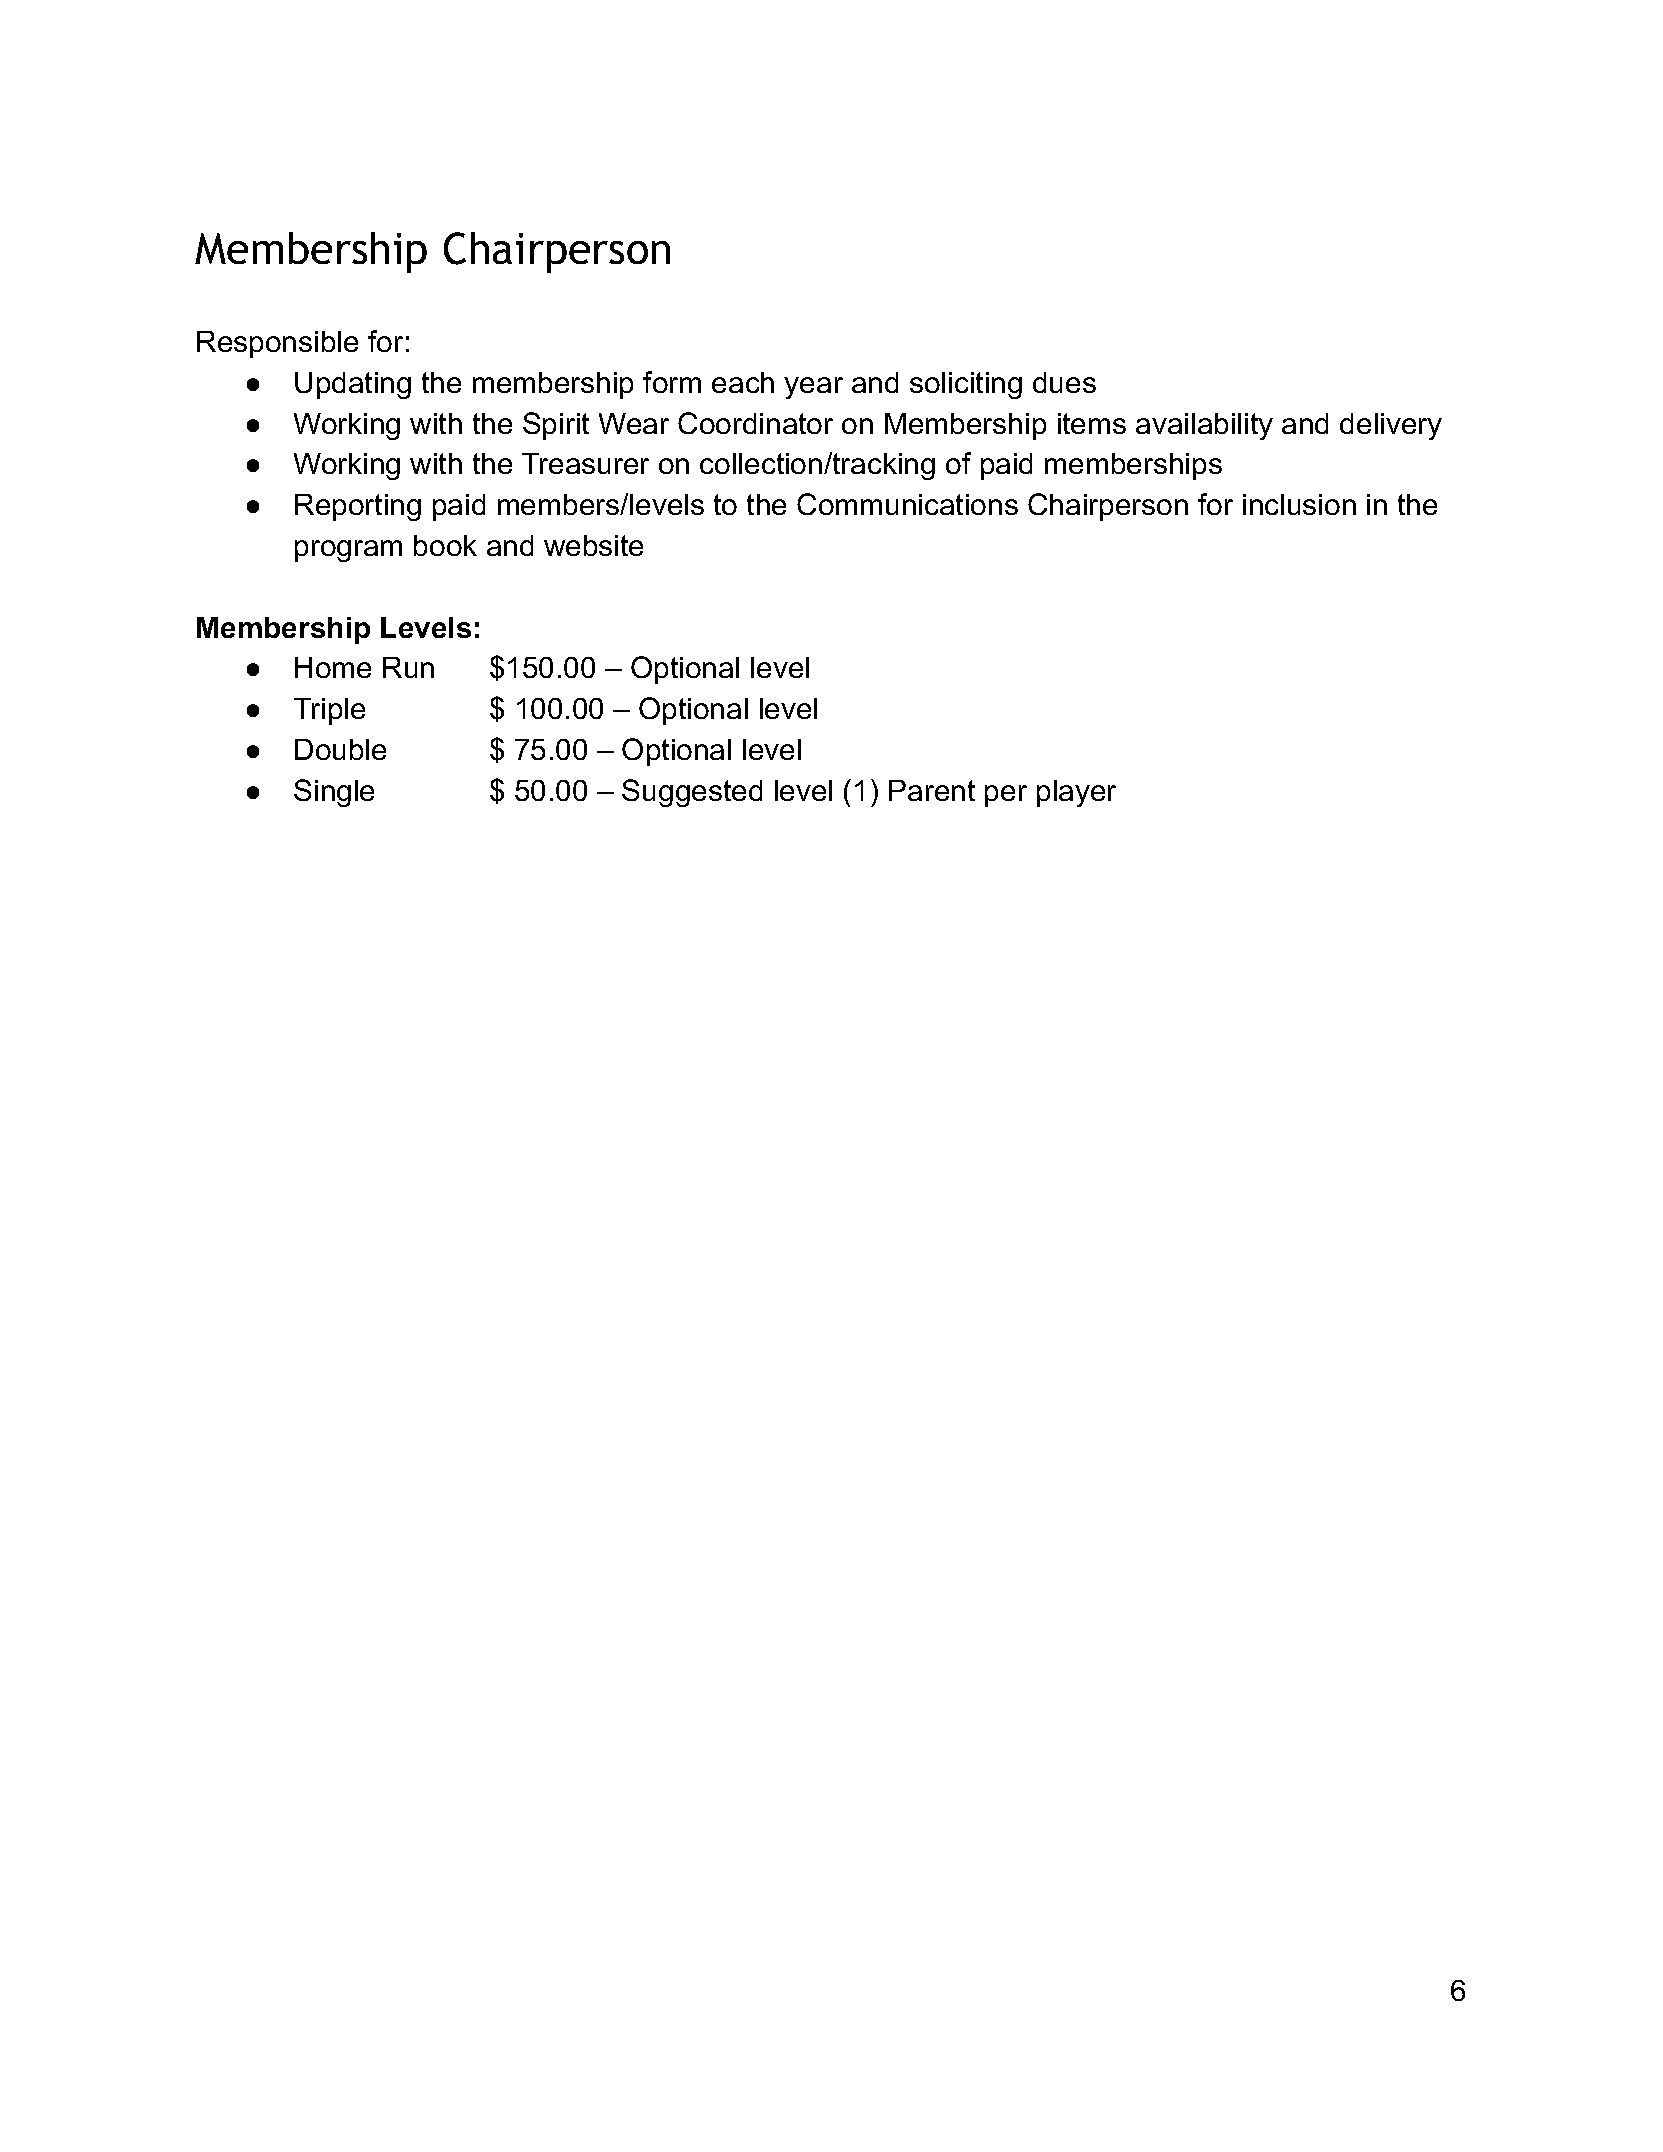 The width and height of the image is (1663, 2152). What do you see at coordinates (408, 667) in the image?
I see `Run` at bounding box center [408, 667].
